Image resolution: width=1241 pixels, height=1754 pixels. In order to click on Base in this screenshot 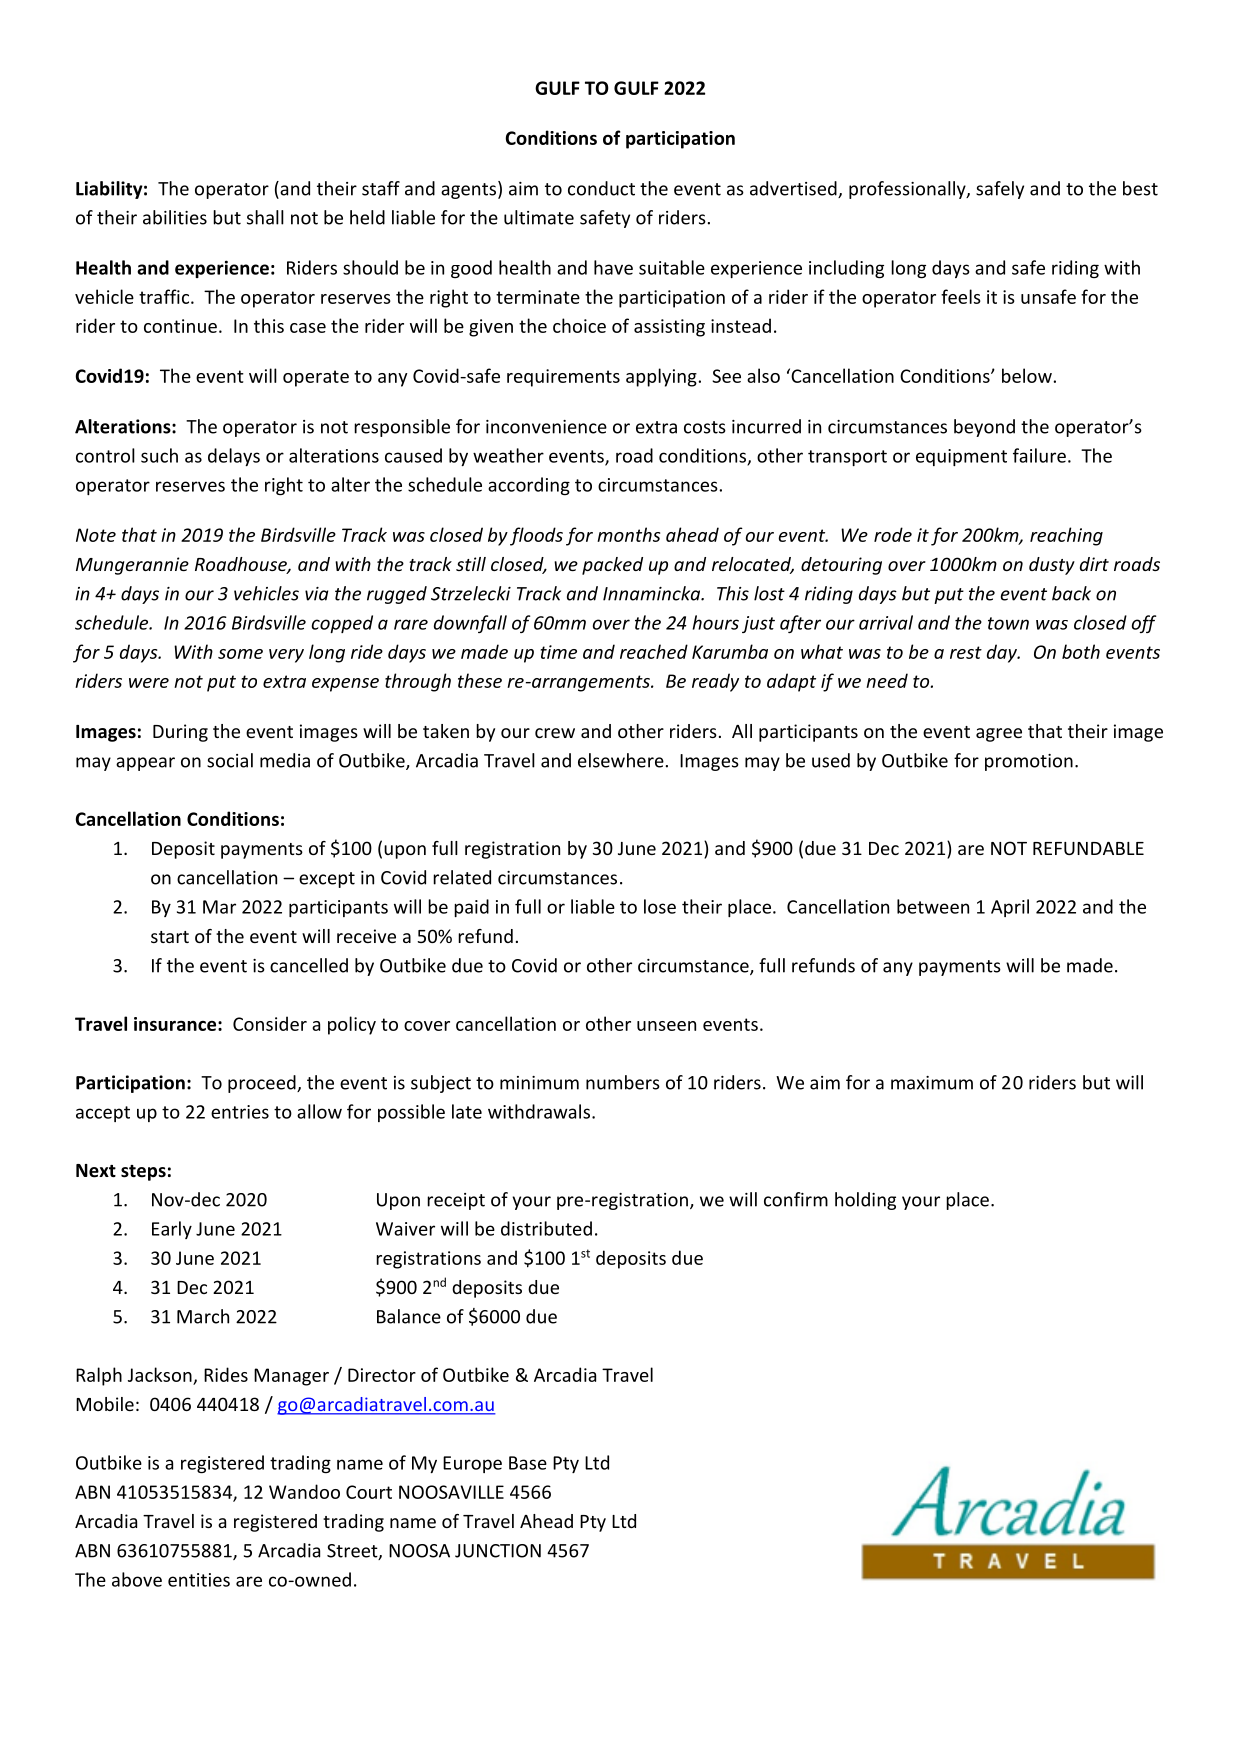, I will do `click(528, 1463)`.
